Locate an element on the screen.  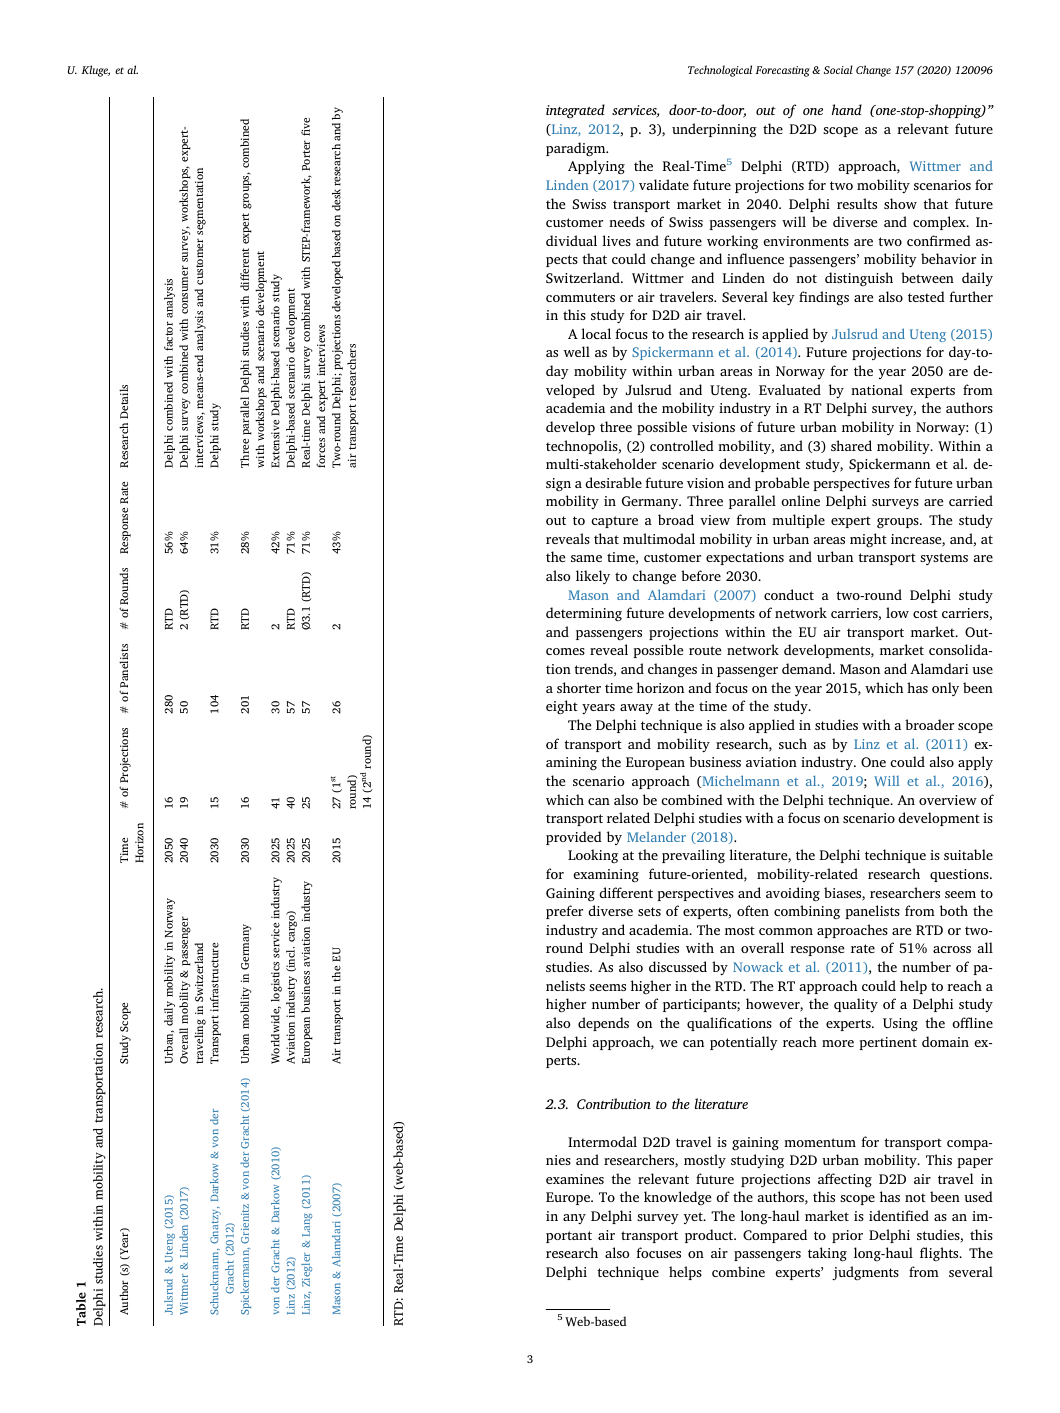
eight is located at coordinates (562, 707).
